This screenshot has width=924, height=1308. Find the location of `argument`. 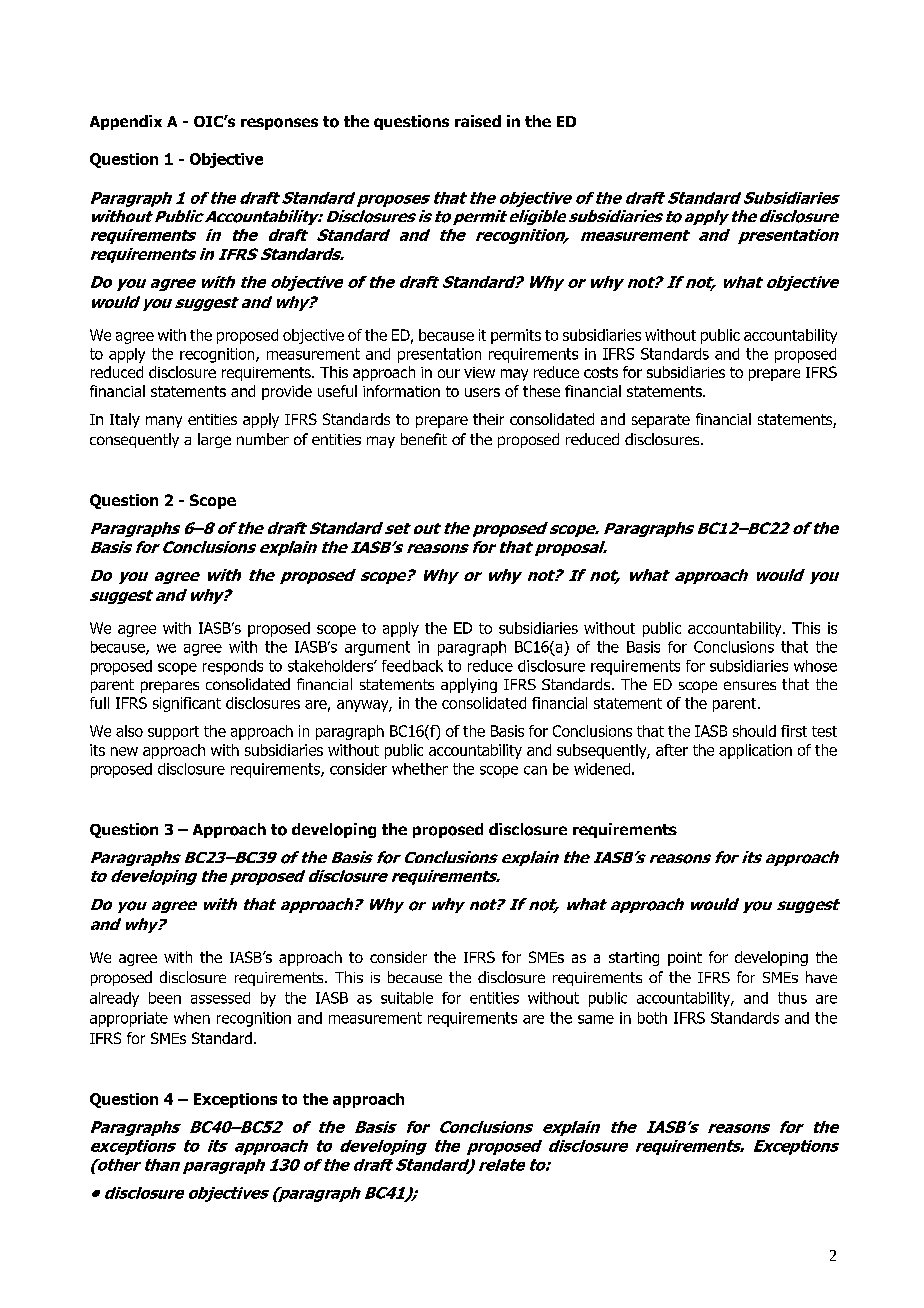

argument is located at coordinates (377, 648).
